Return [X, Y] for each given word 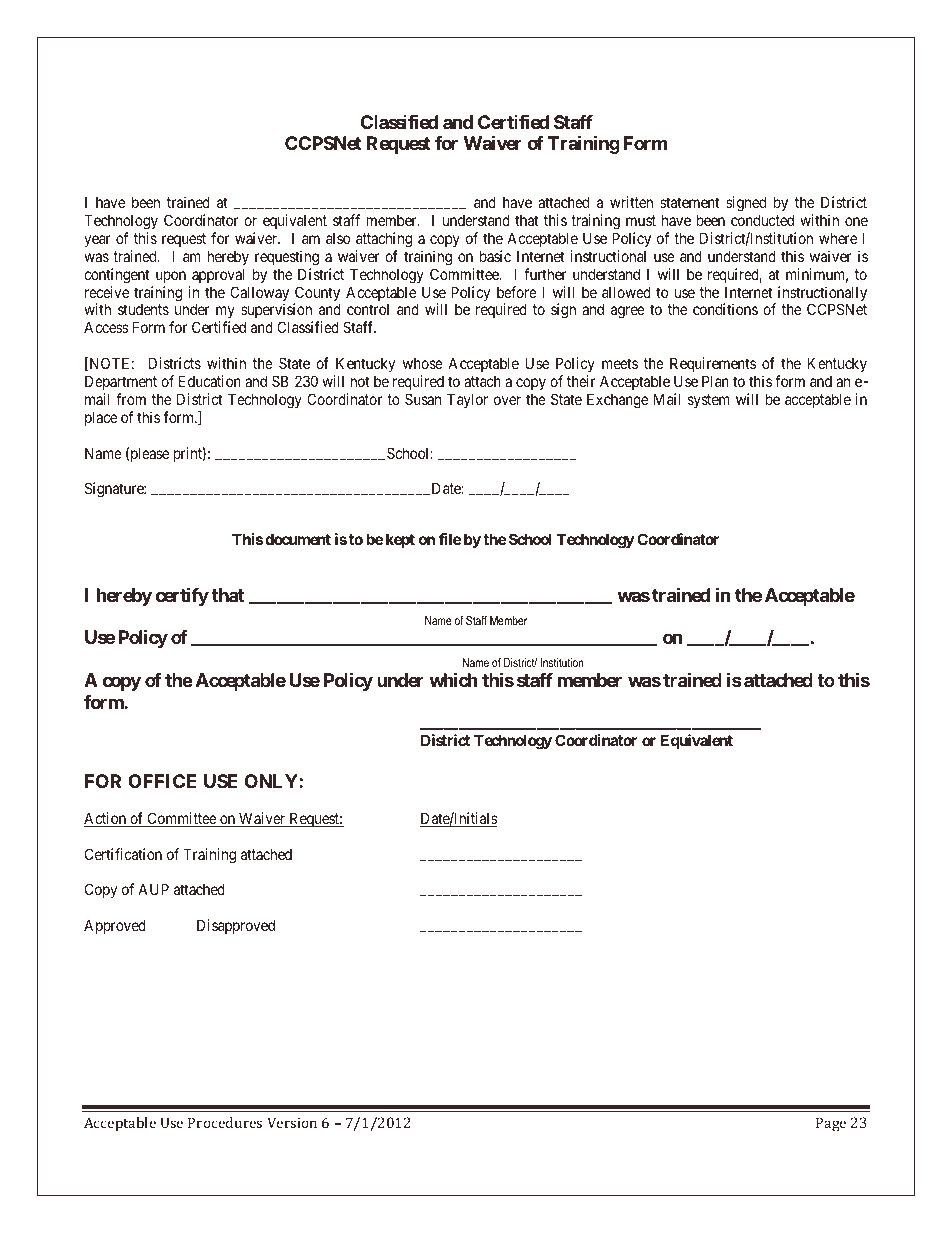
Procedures [225, 1122]
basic [495, 256]
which [453, 680]
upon [171, 277]
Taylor [467, 400]
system [709, 401]
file [450, 539]
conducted [762, 220]
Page [831, 1124]
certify [182, 596]
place [101, 418]
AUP [153, 889]
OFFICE [162, 781]
